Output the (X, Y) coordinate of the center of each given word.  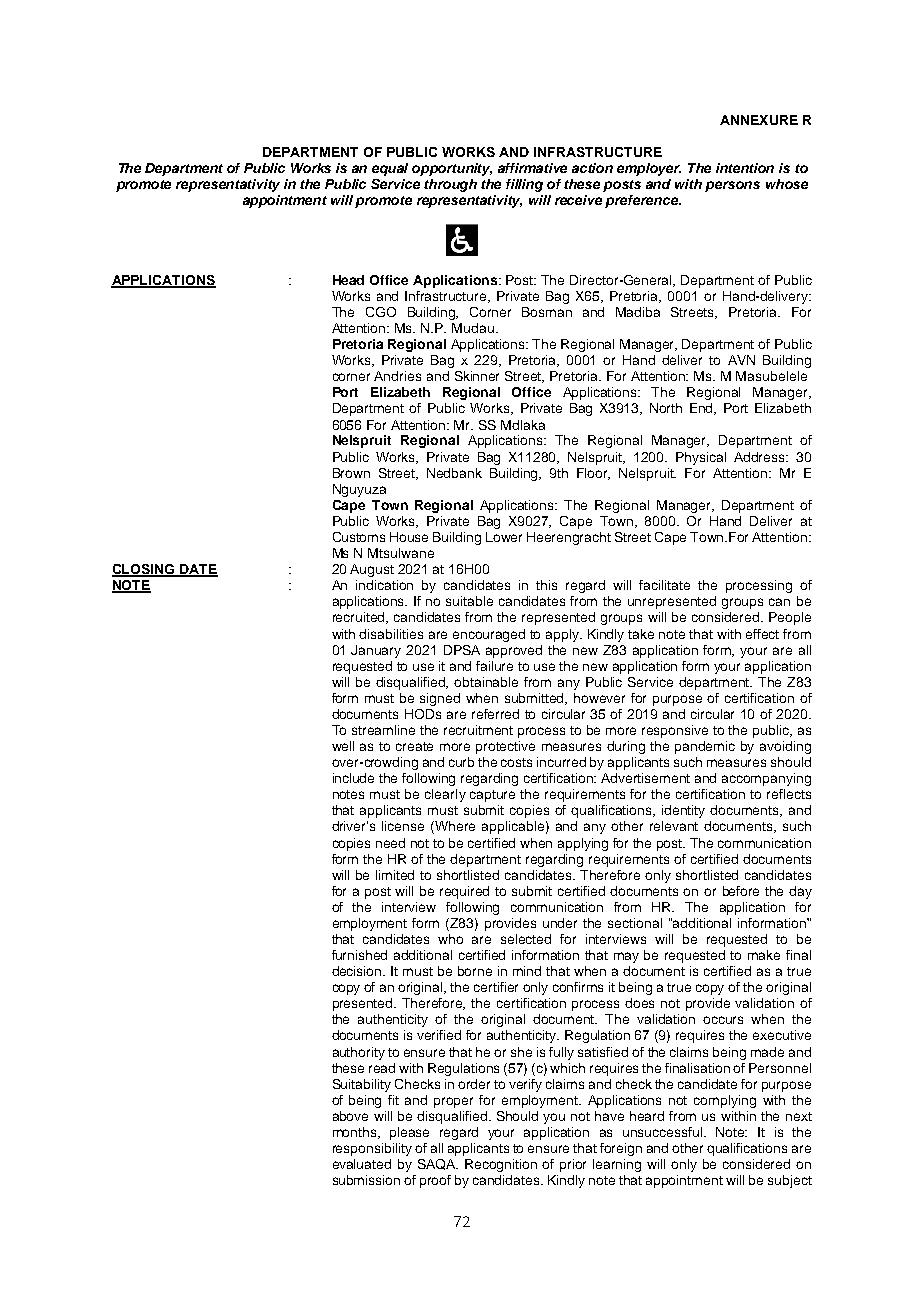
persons (732, 186)
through (450, 185)
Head (348, 280)
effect (762, 634)
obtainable (486, 682)
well (343, 746)
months (356, 1133)
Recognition (501, 1165)
